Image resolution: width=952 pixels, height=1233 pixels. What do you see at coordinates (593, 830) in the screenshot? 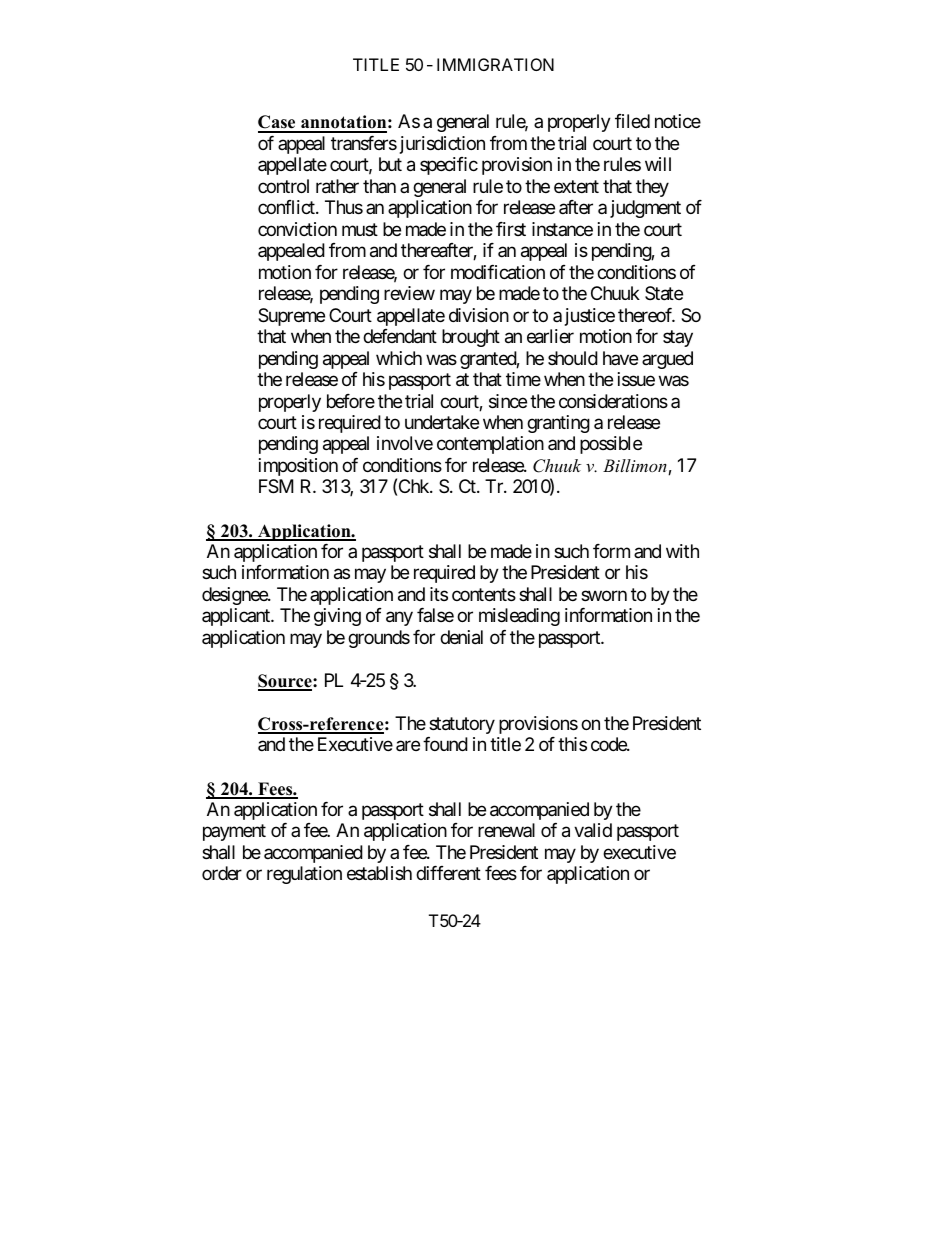
I see `valid` at bounding box center [593, 830].
